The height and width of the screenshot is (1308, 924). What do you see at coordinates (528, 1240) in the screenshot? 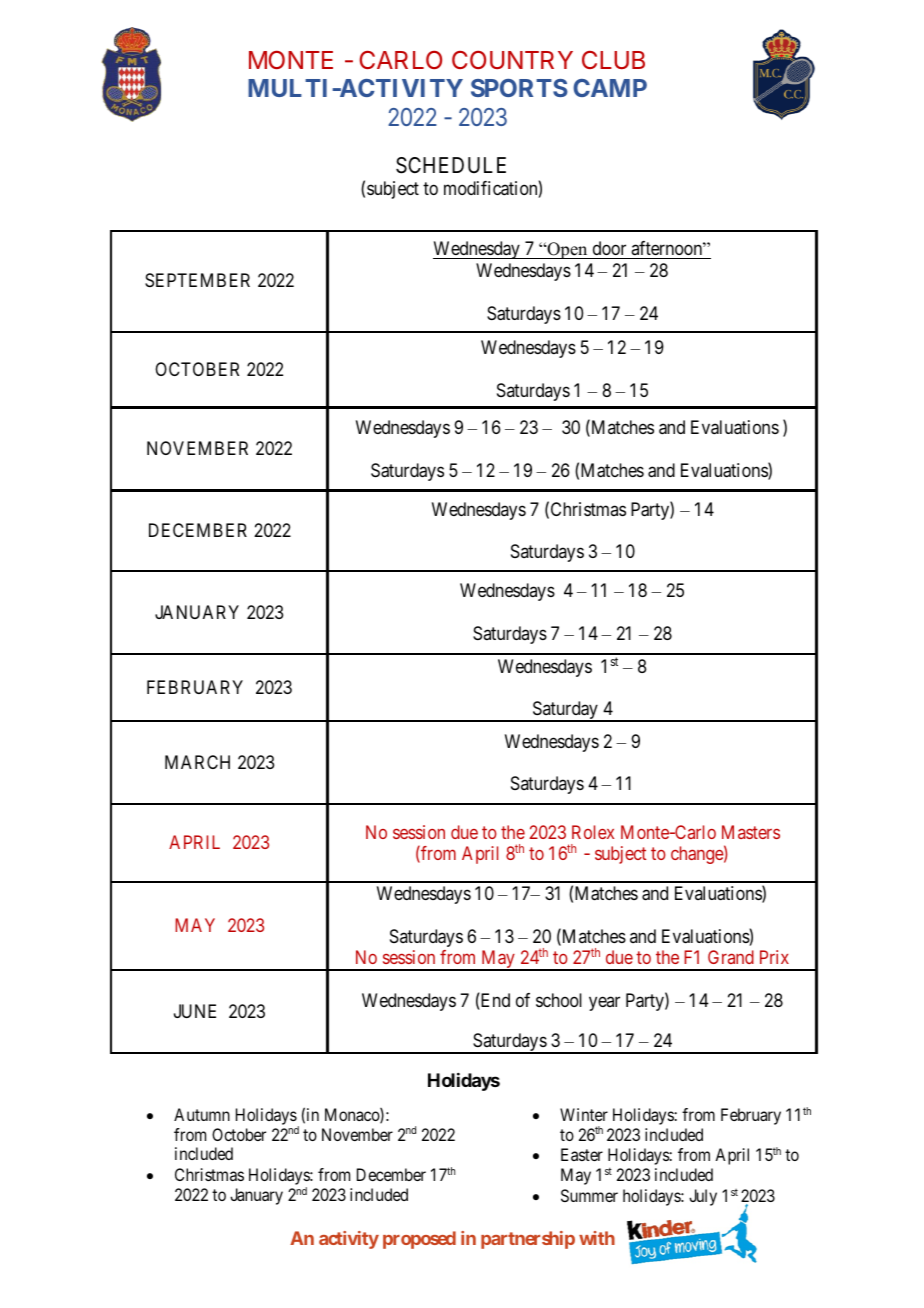
I see `partnership` at bounding box center [528, 1240].
